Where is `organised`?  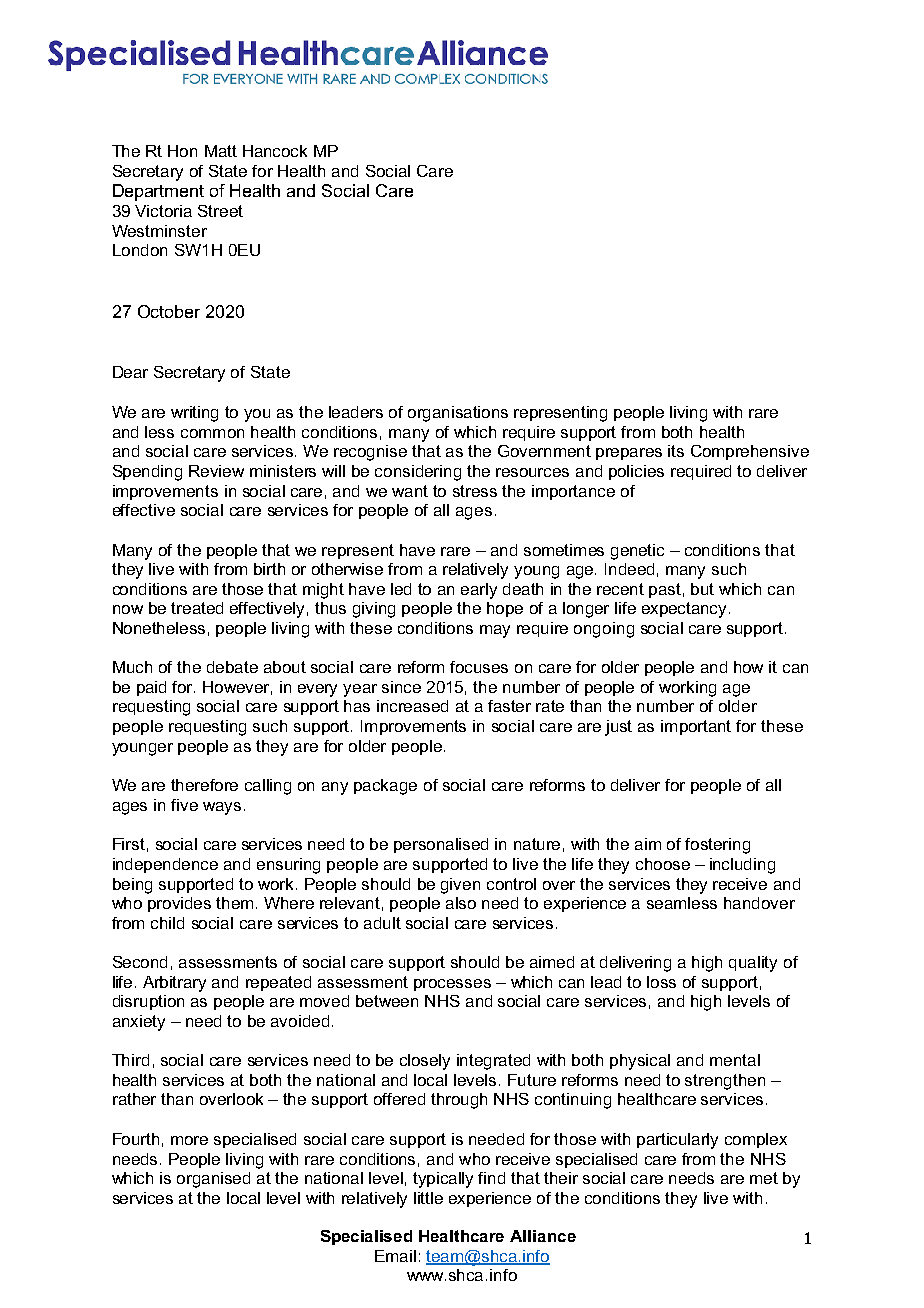
organised is located at coordinates (213, 1180).
